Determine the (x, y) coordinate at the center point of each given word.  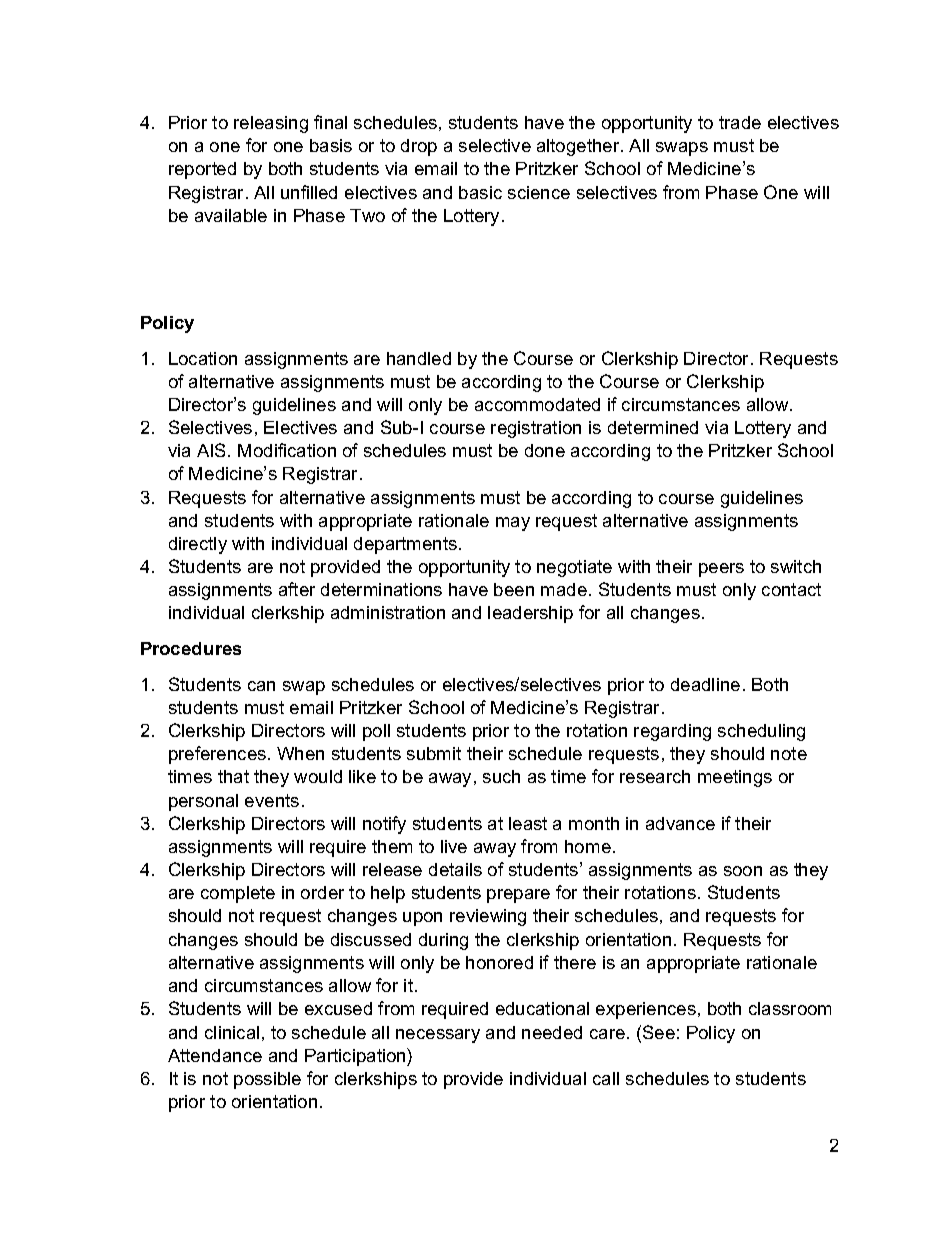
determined (653, 427)
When (300, 753)
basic (480, 192)
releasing (271, 124)
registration (536, 429)
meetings (735, 778)
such (501, 776)
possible (267, 1080)
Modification (287, 450)
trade (740, 122)
